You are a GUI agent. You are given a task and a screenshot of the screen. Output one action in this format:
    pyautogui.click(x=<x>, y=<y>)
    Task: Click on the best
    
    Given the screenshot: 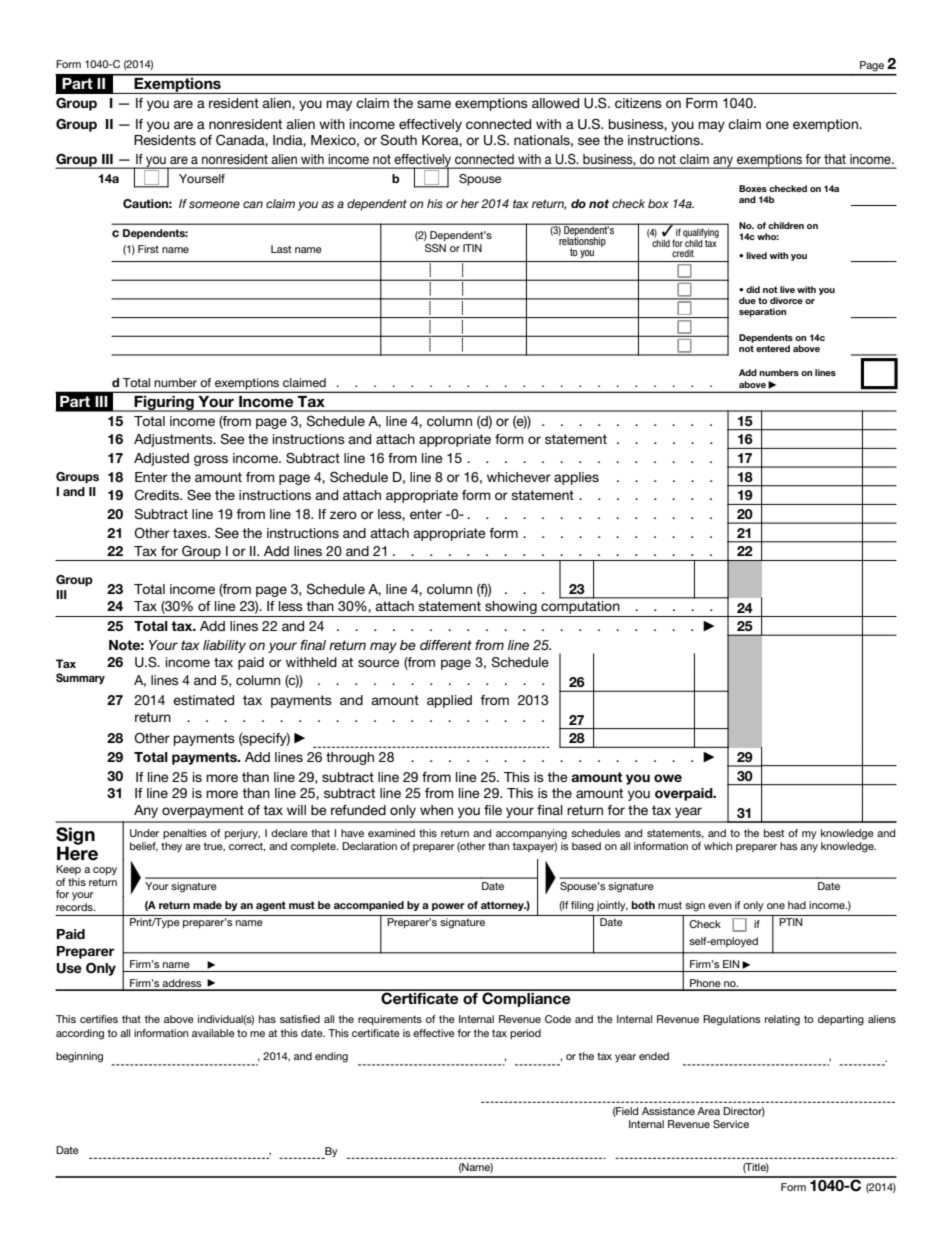 What is the action you would take?
    pyautogui.click(x=774, y=833)
